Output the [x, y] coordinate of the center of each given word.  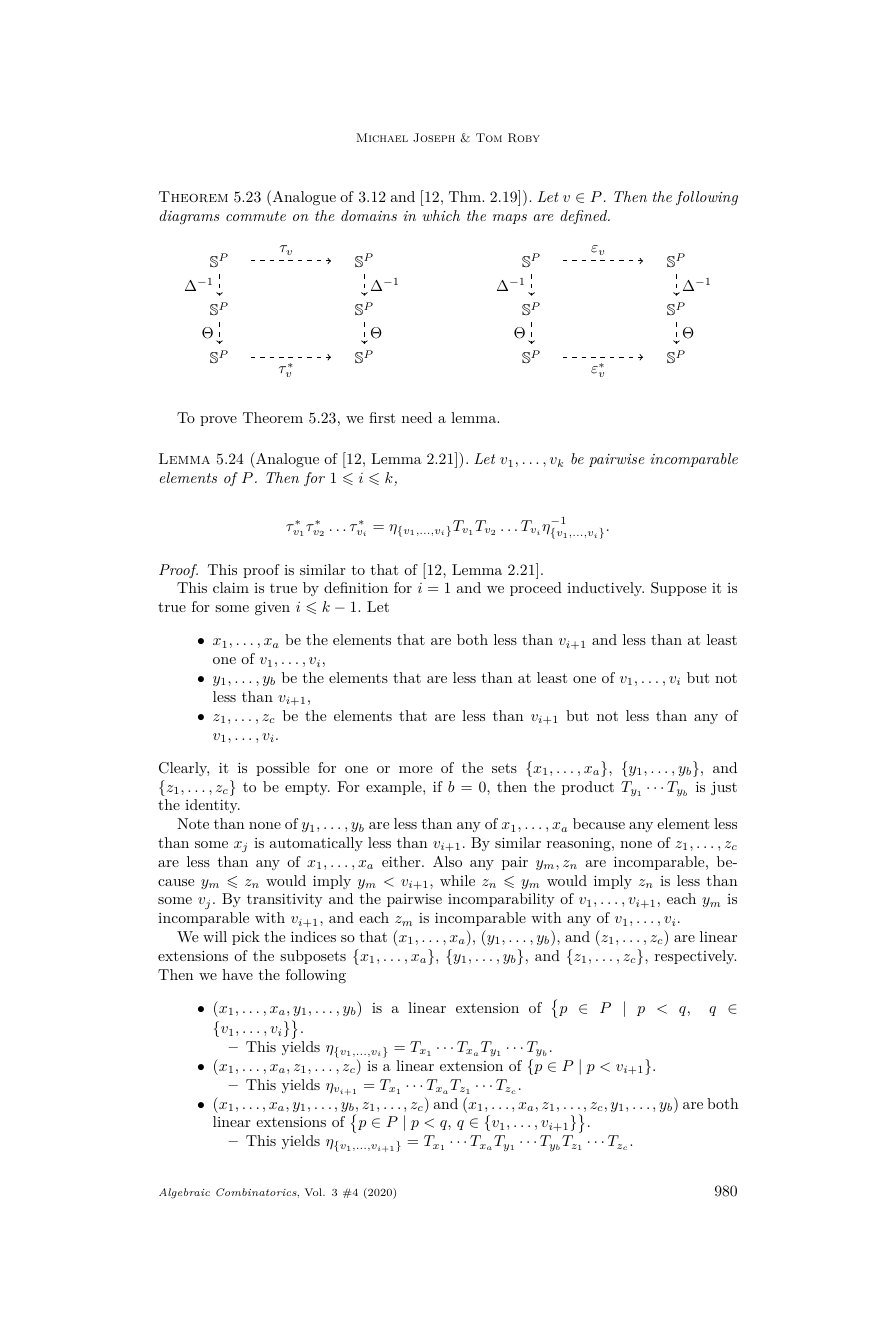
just [724, 788]
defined [584, 217]
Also [447, 861]
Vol [314, 1192]
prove [218, 421]
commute [256, 216]
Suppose [678, 589]
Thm [466, 196]
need [417, 417]
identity [212, 806]
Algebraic [184, 1193]
